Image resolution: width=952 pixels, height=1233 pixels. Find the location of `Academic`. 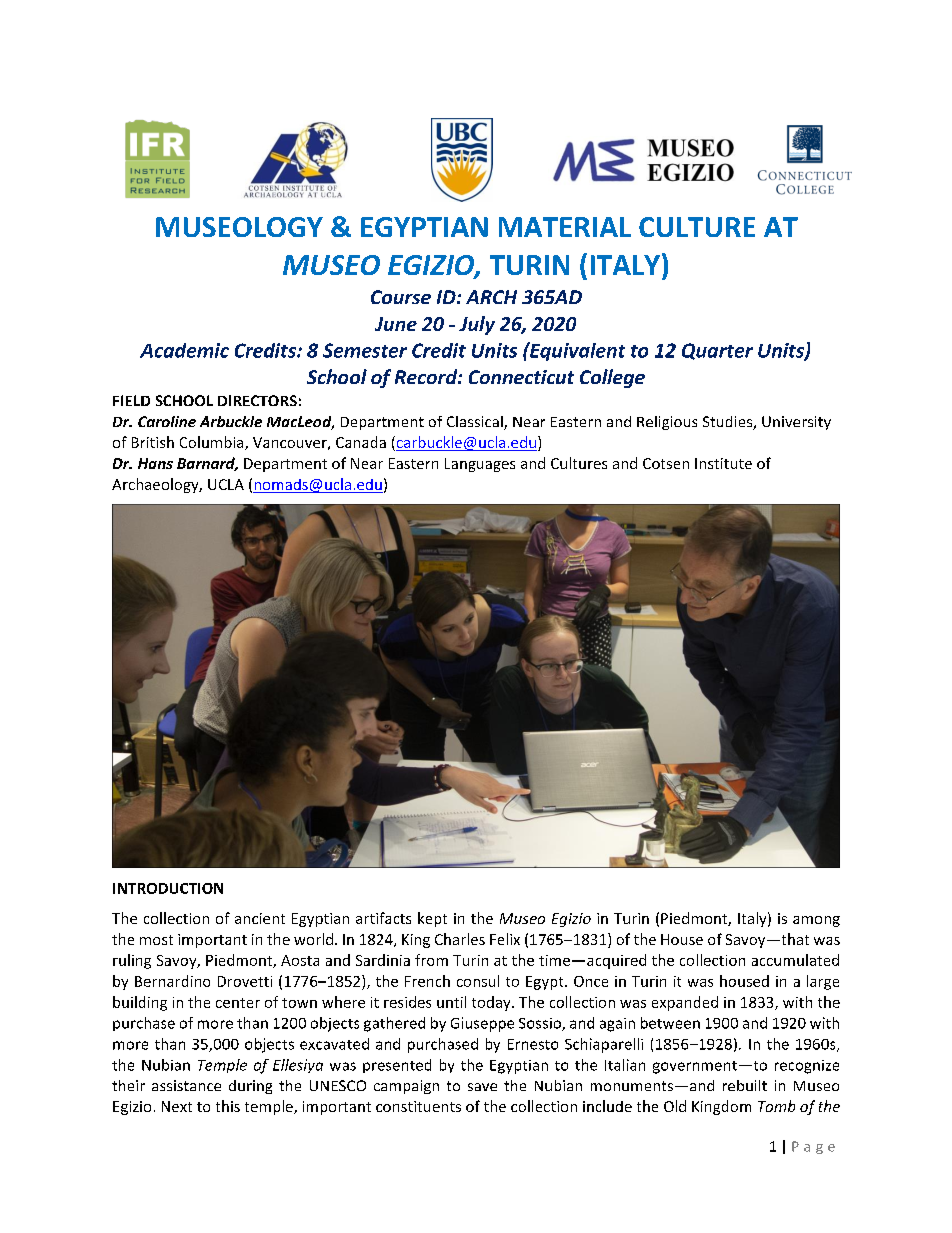

Academic is located at coordinates (184, 350).
